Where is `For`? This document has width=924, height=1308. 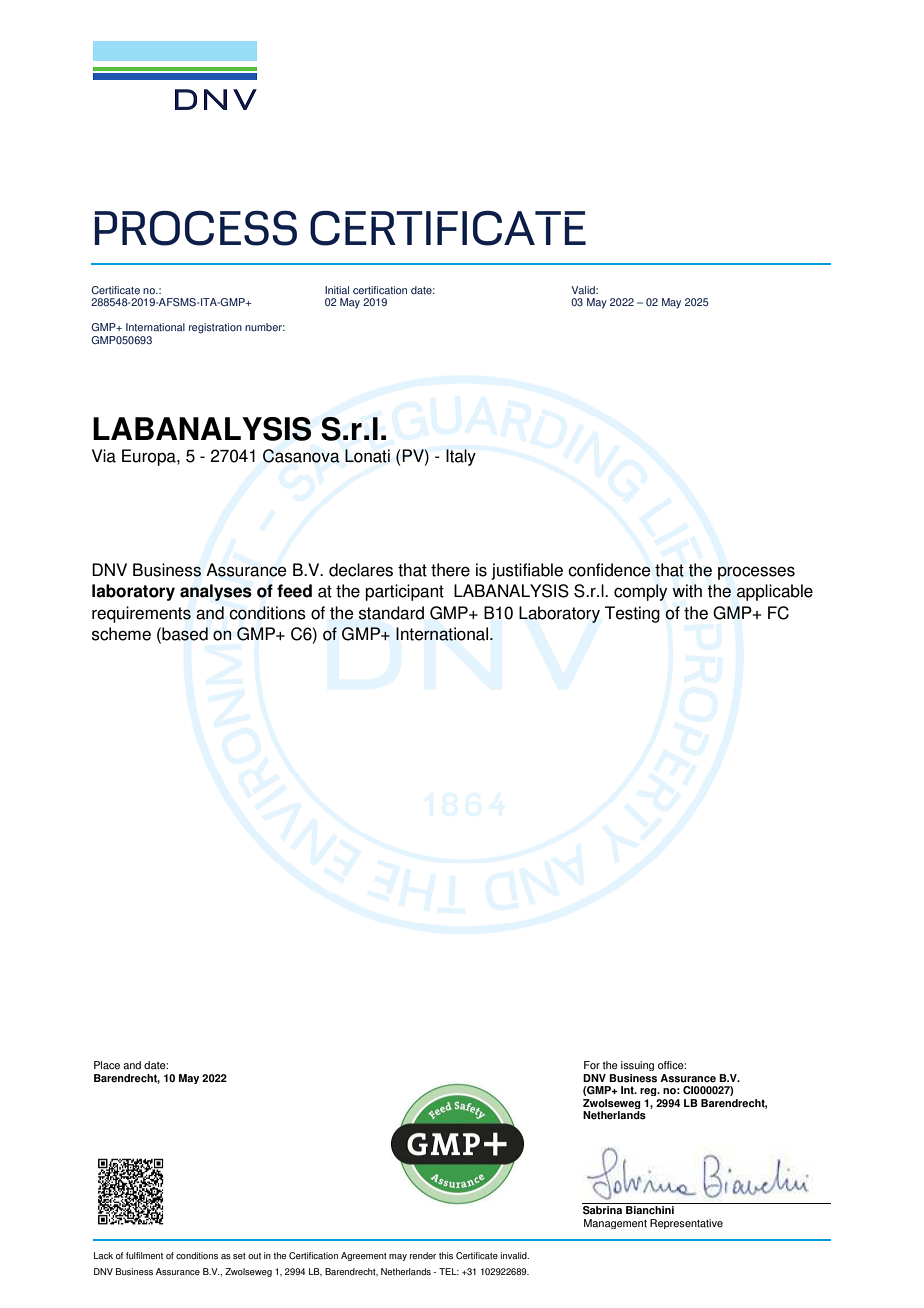
For is located at coordinates (592, 1065).
